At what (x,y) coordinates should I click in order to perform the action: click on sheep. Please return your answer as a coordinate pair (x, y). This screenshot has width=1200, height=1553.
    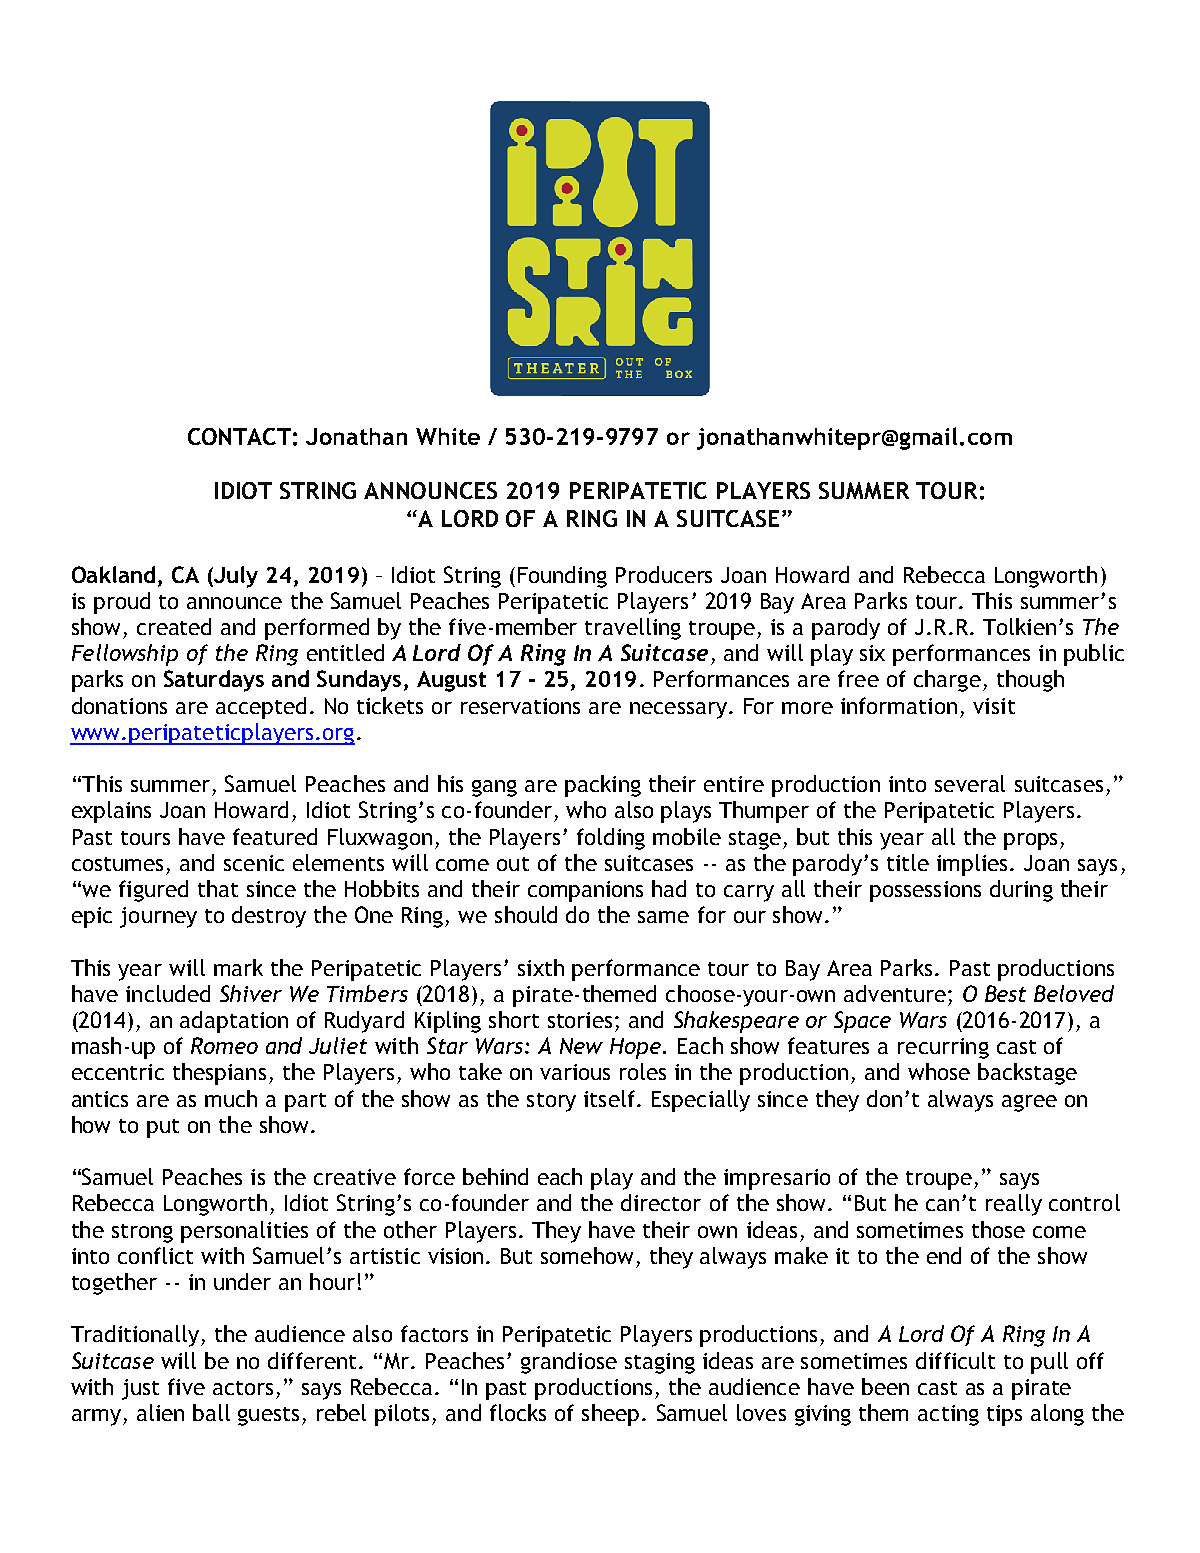
    Looking at the image, I should click on (610, 1415).
